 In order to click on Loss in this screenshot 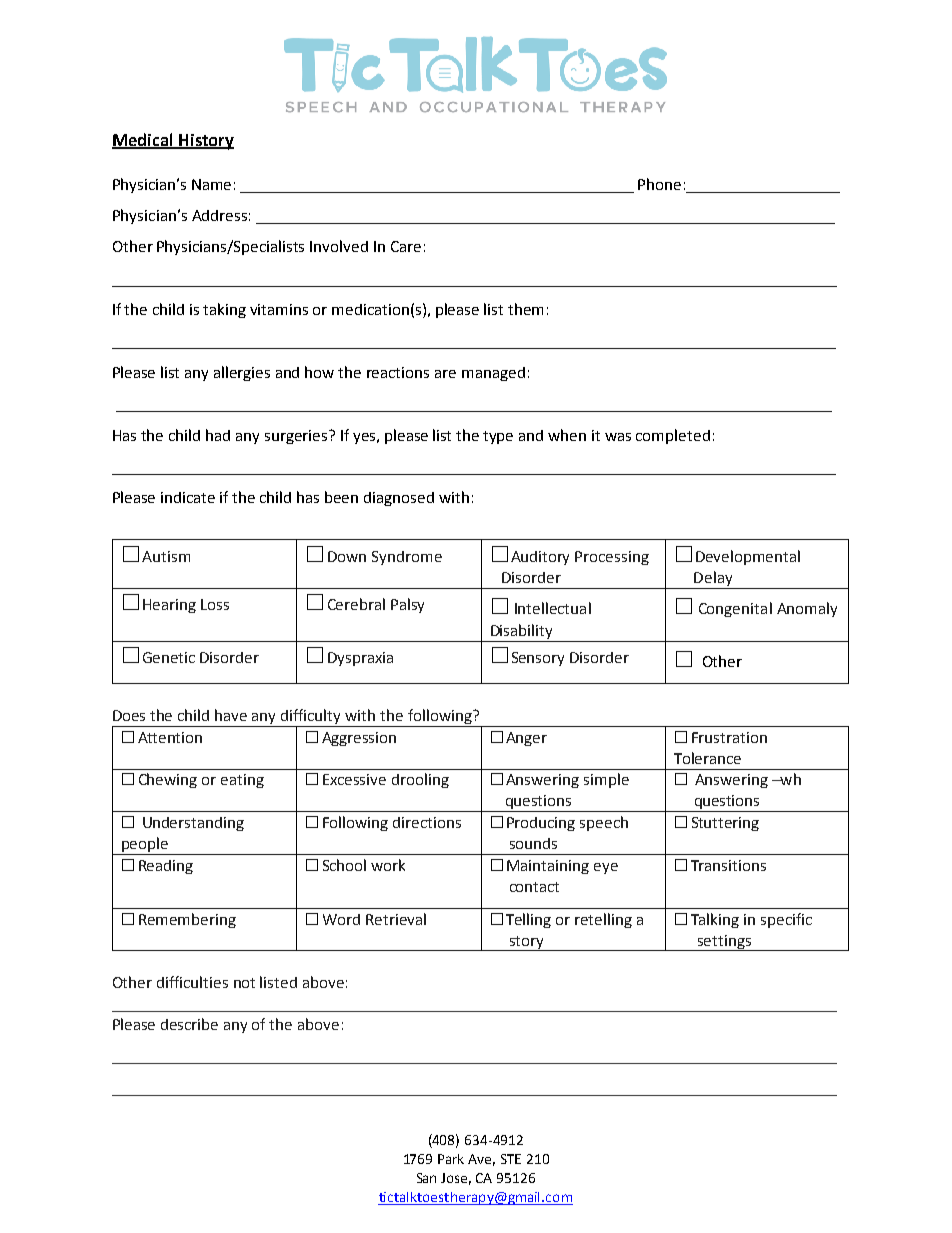, I will do `click(215, 604)`.
